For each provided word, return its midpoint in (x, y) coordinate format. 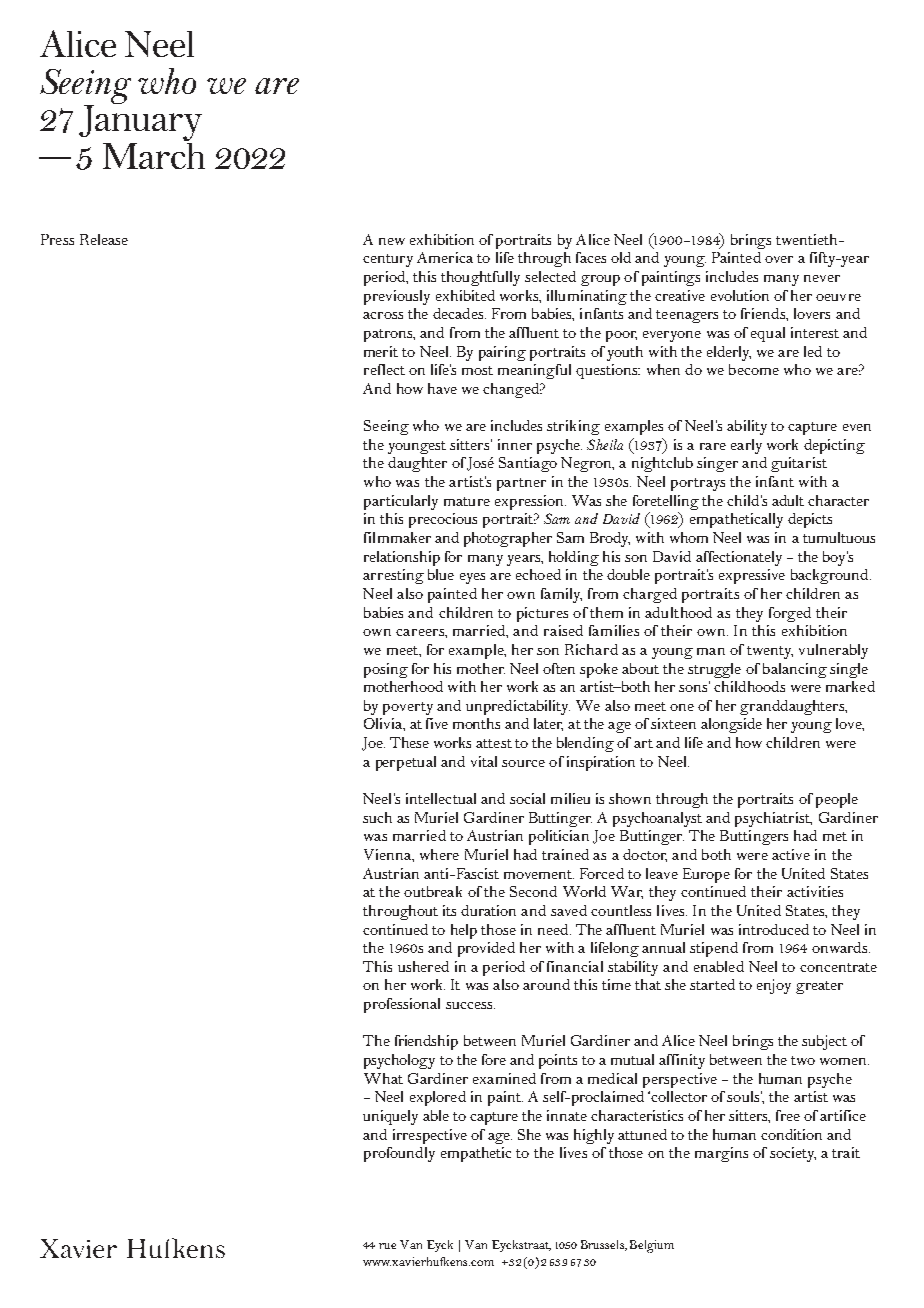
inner (515, 444)
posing (386, 670)
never (822, 278)
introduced (774, 929)
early (746, 446)
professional (402, 1005)
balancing (795, 670)
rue (387, 1246)
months (476, 723)
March (154, 154)
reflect (384, 369)
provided (486, 949)
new (392, 241)
